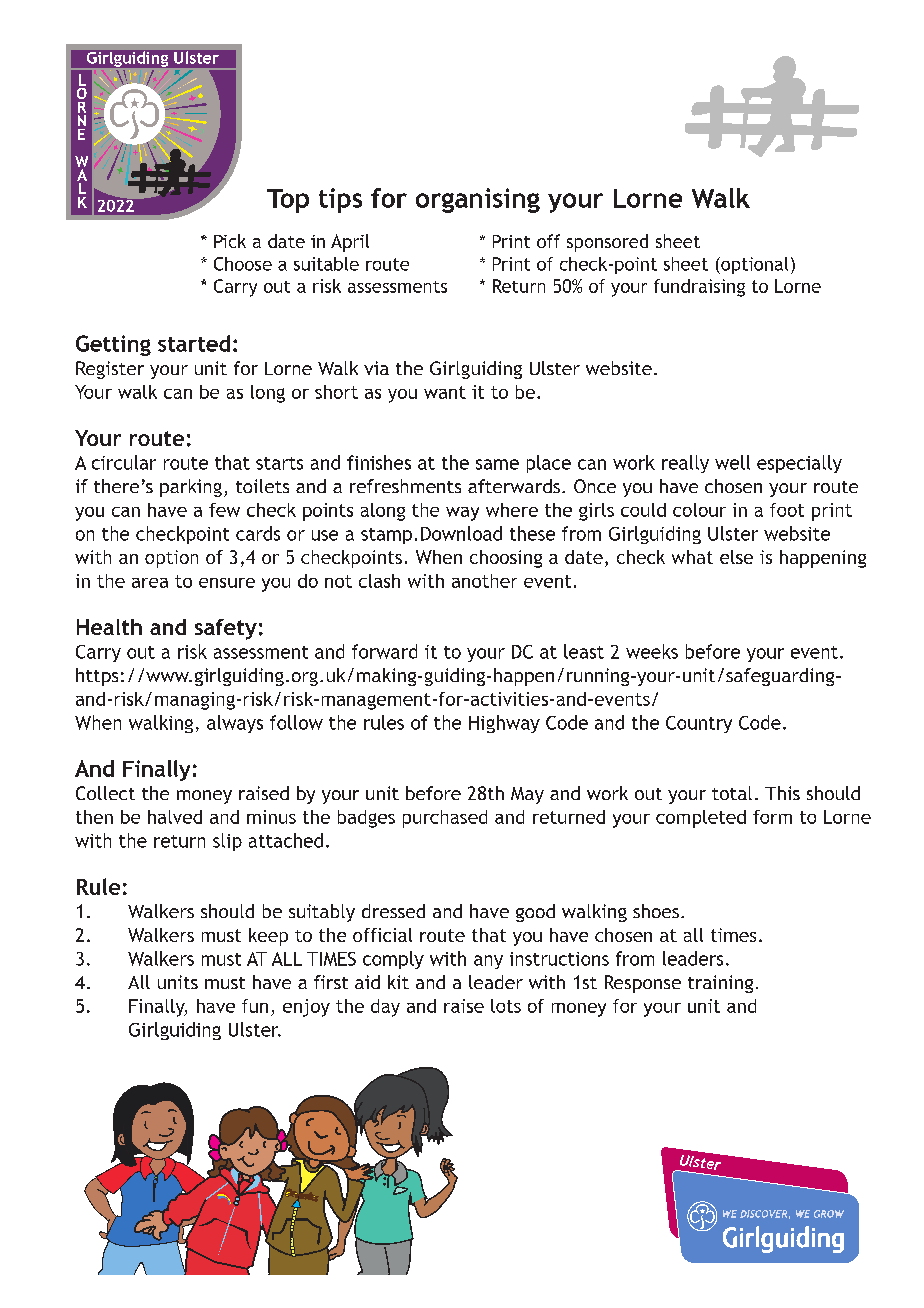  Describe the element at coordinates (484, 581) in the screenshot. I see `another` at that location.
